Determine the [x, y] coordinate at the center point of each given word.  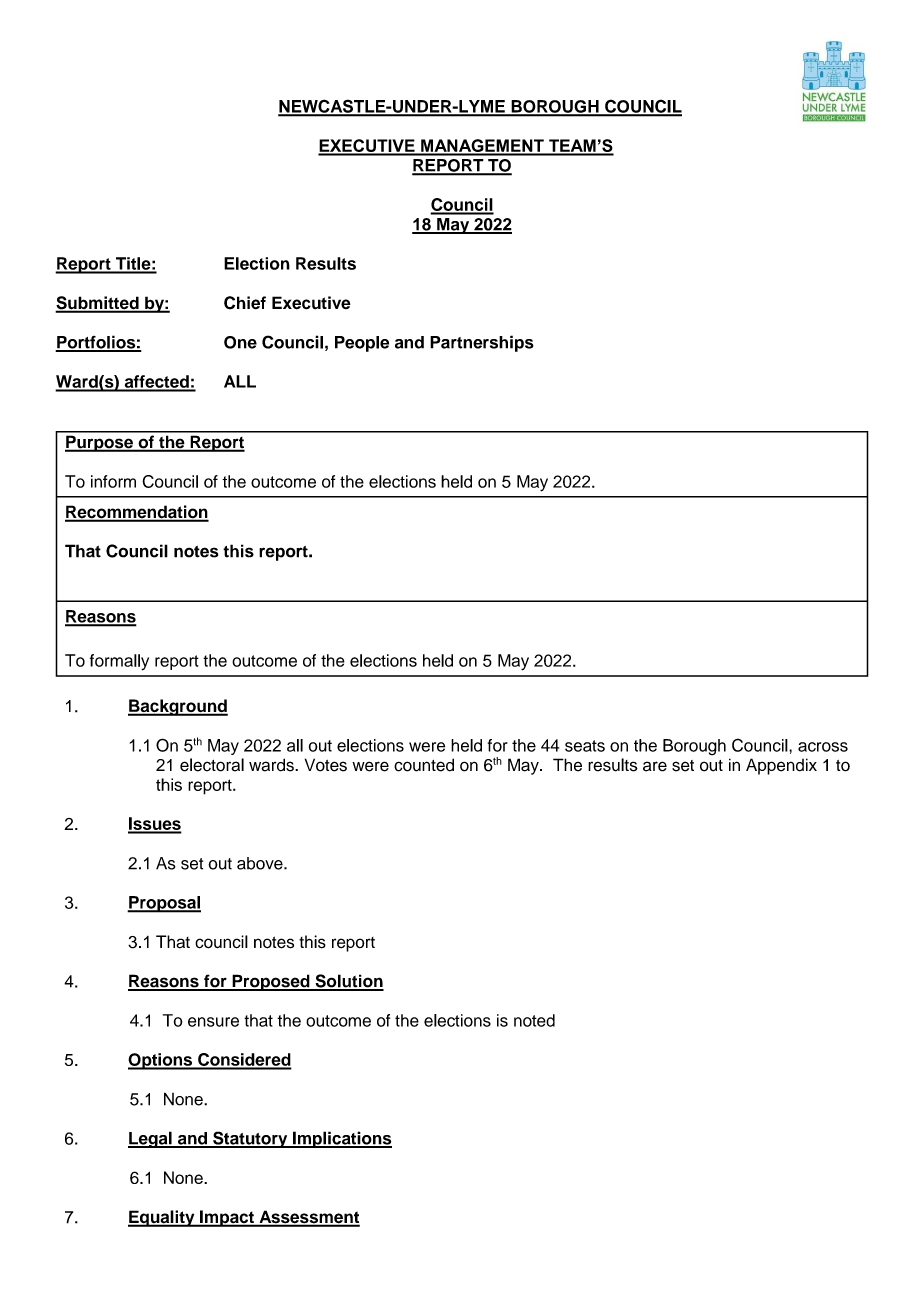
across [823, 747]
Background [178, 707]
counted [424, 765]
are [655, 766]
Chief [245, 303]
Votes [326, 765]
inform [113, 481]
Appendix [781, 766]
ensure [213, 1022]
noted [534, 1020]
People [362, 344]
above [261, 863]
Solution [348, 982]
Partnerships [482, 343]
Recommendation [137, 513]
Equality [162, 1218]
